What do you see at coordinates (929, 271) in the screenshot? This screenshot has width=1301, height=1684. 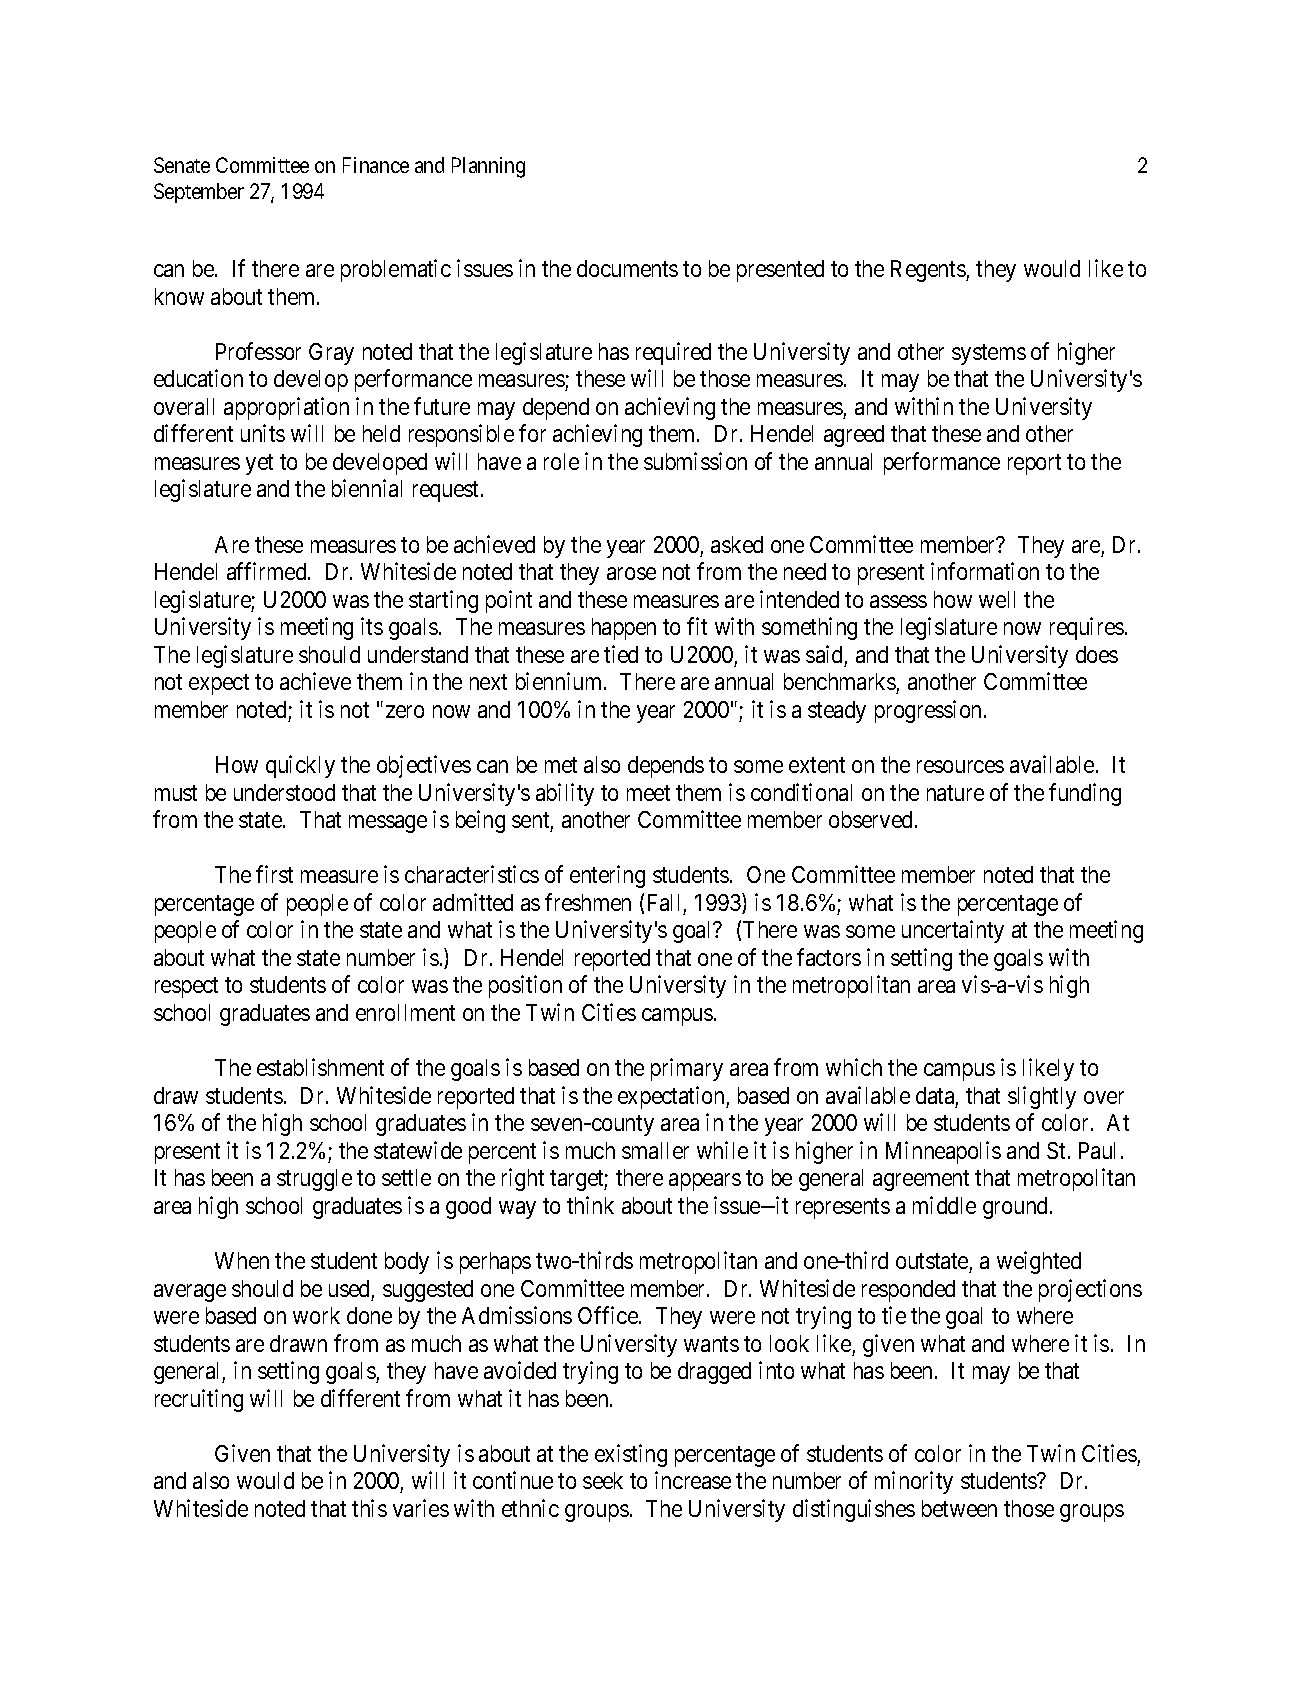 I see `Regents` at bounding box center [929, 271].
